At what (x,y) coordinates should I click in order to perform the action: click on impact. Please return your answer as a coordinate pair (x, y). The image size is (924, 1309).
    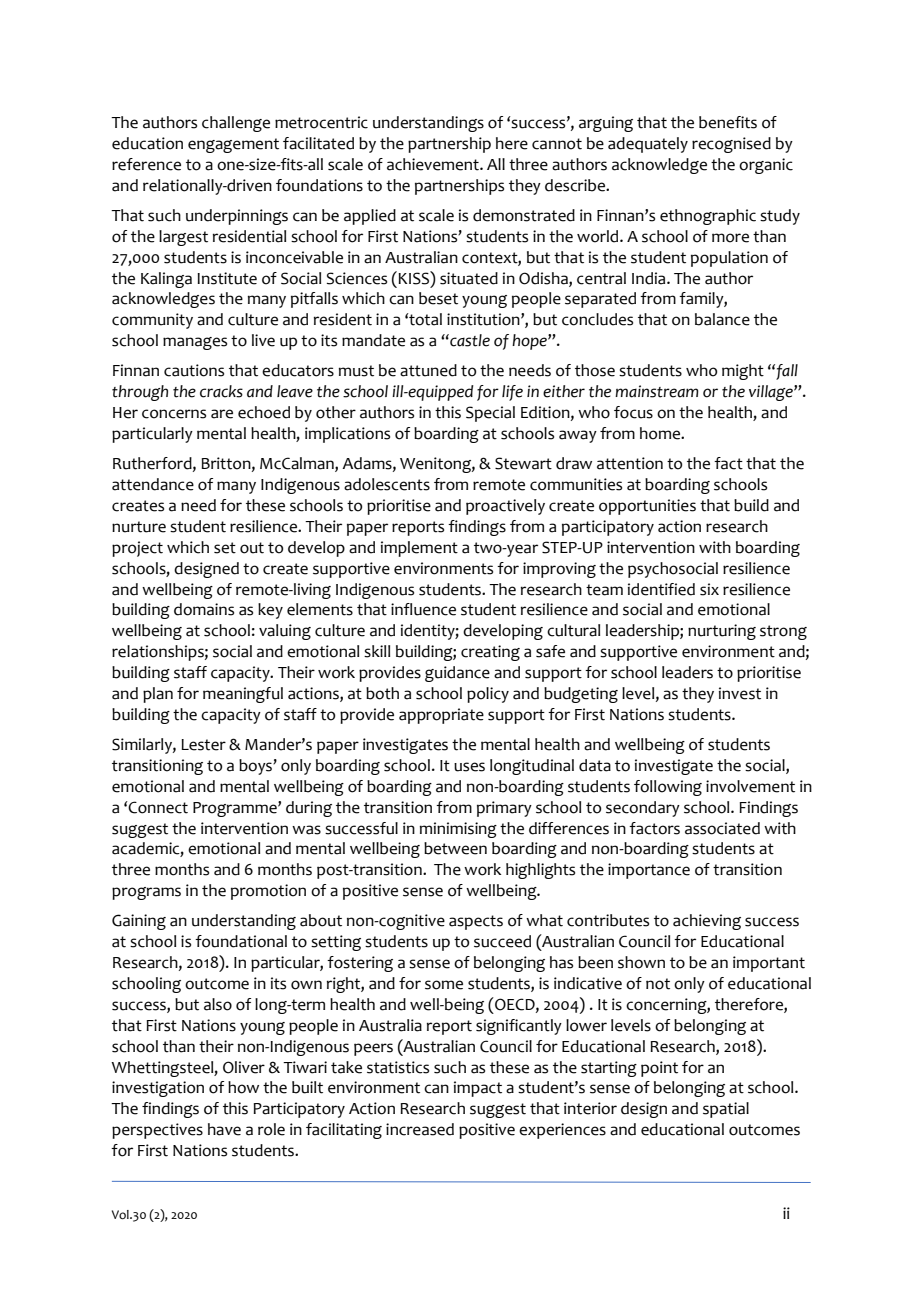
    Looking at the image, I should click on (478, 1089).
